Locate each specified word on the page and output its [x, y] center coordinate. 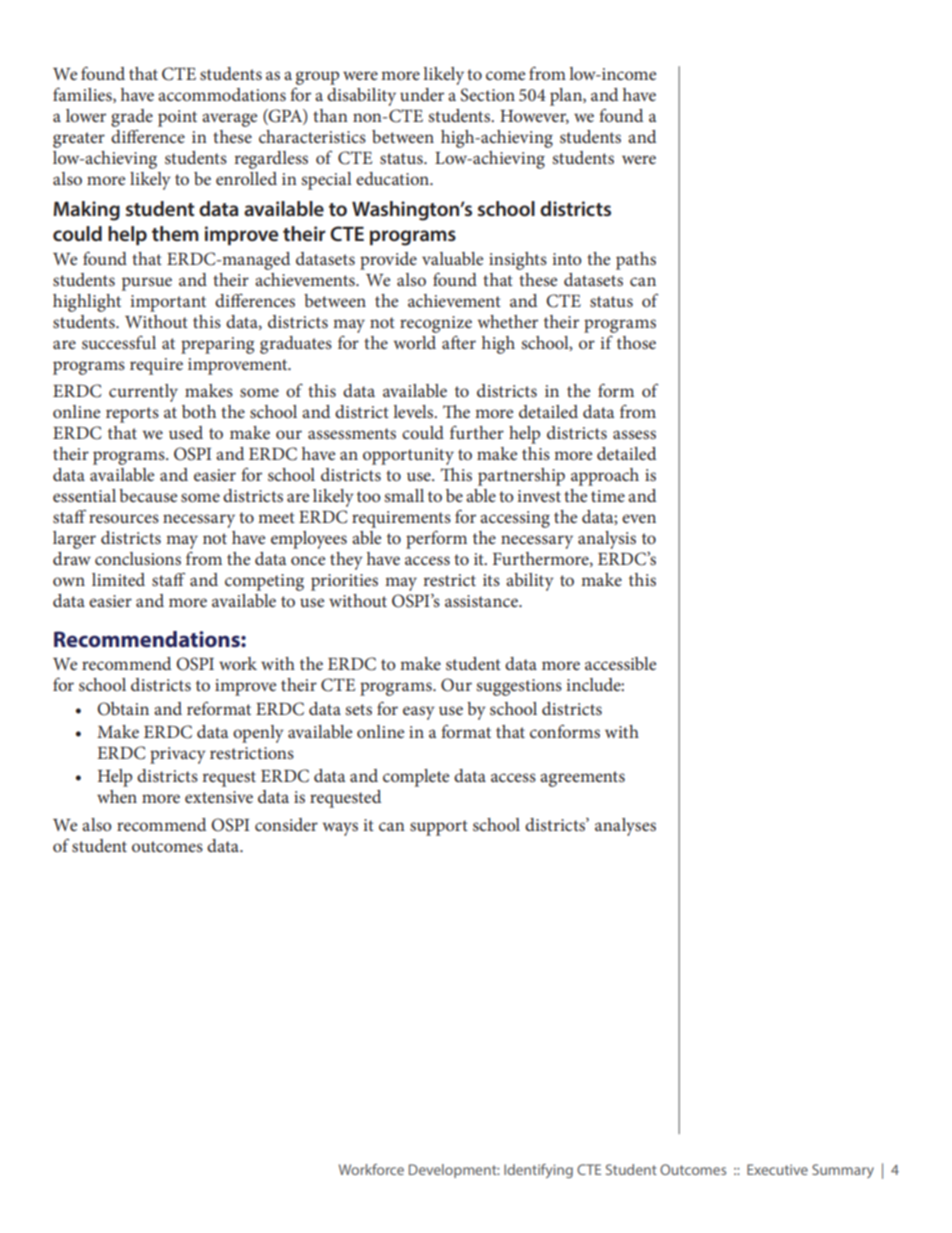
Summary [843, 1171]
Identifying [538, 1171]
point [177, 118]
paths [636, 261]
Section [488, 95]
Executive [777, 1169]
